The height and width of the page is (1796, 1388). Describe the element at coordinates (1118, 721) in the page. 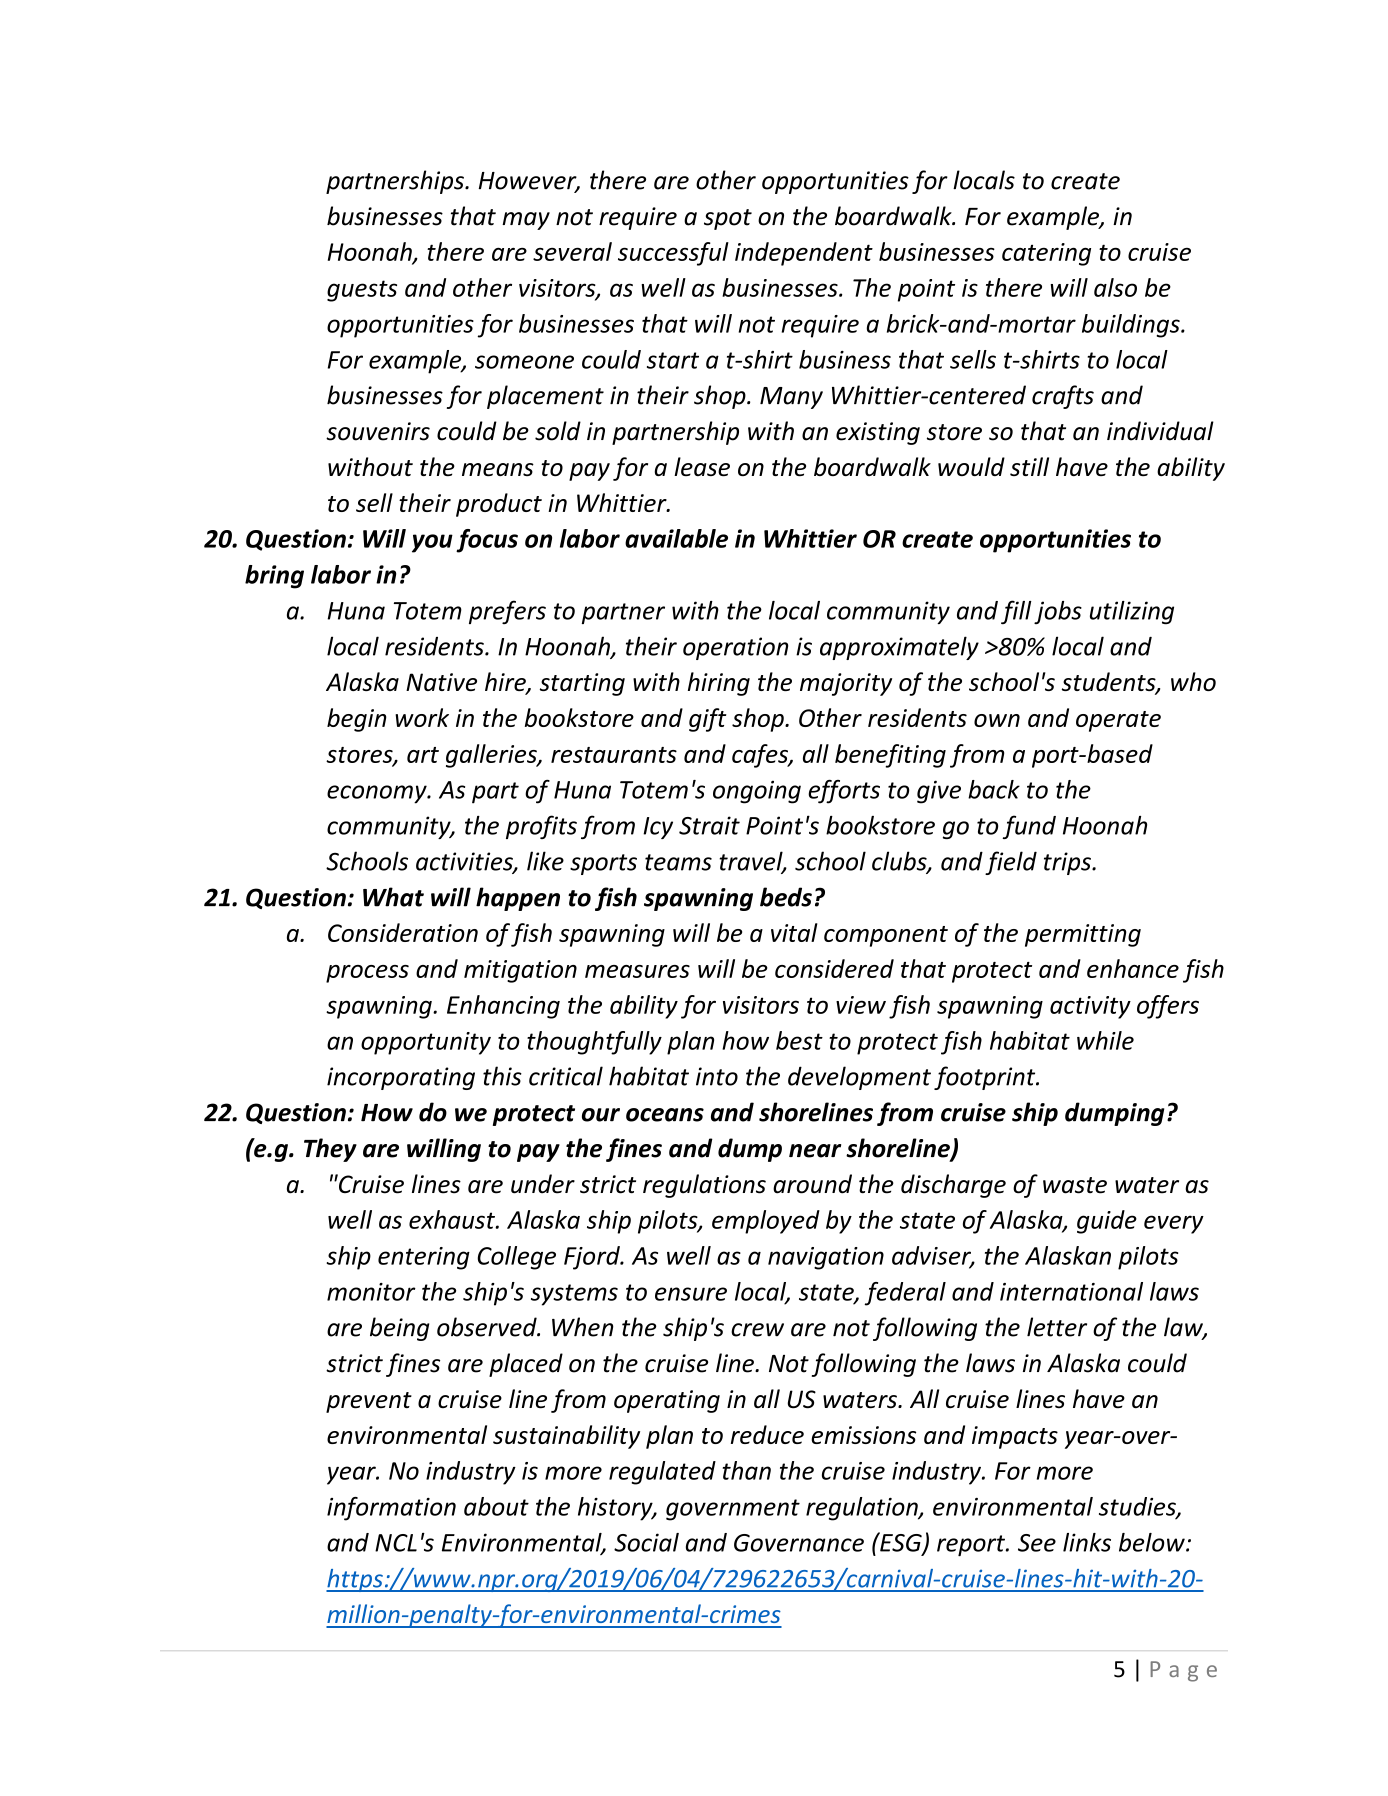

I see `operate` at that location.
